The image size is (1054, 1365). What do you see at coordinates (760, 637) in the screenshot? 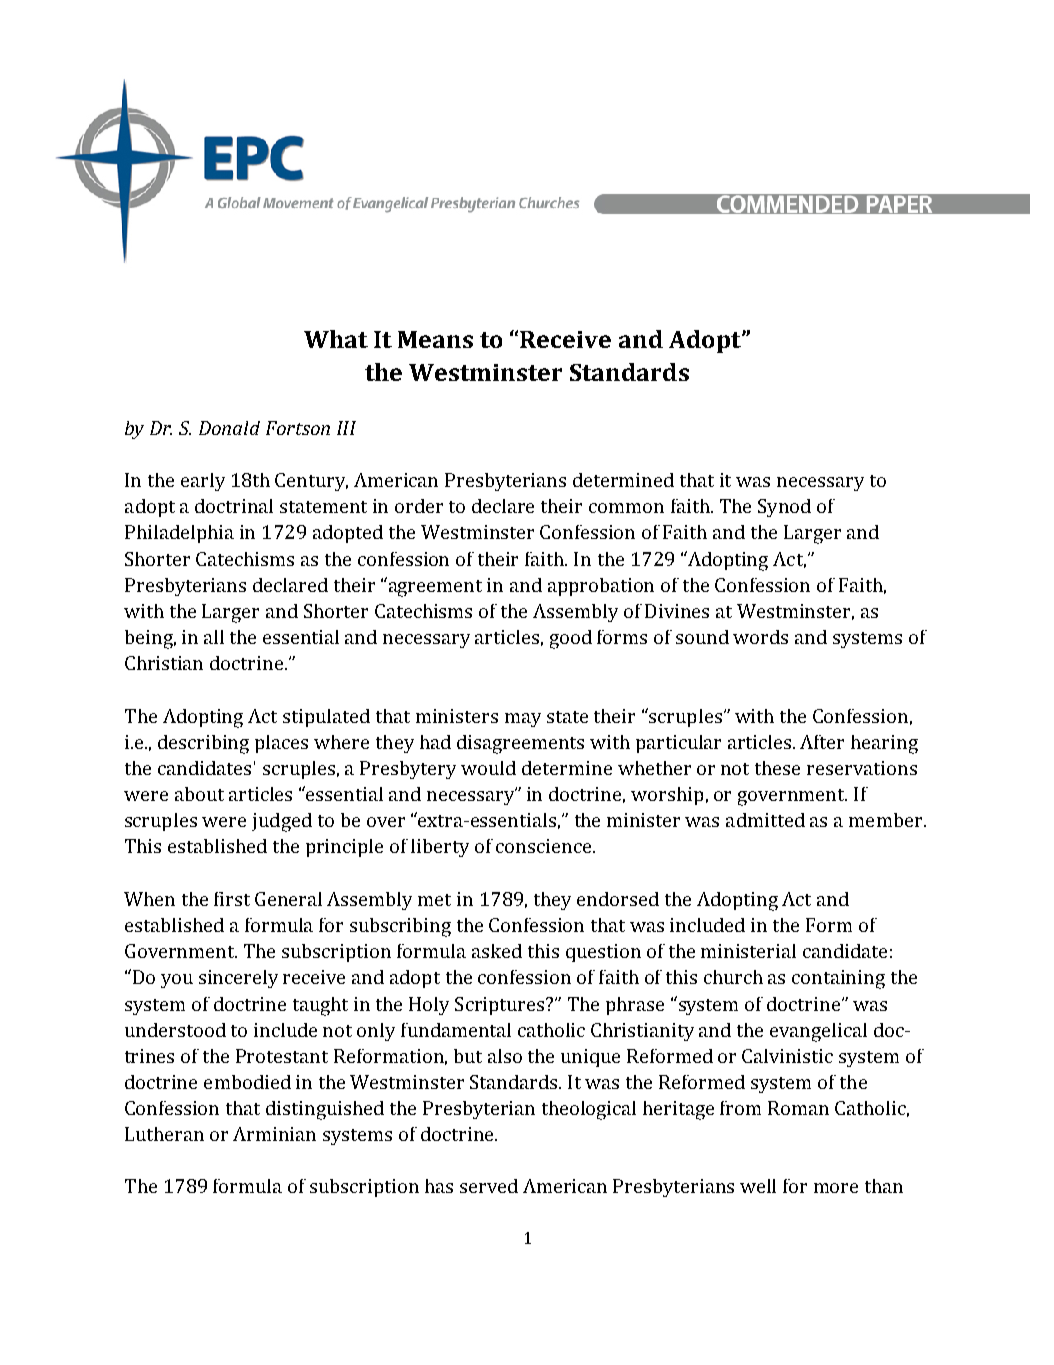
I see `words` at bounding box center [760, 637].
